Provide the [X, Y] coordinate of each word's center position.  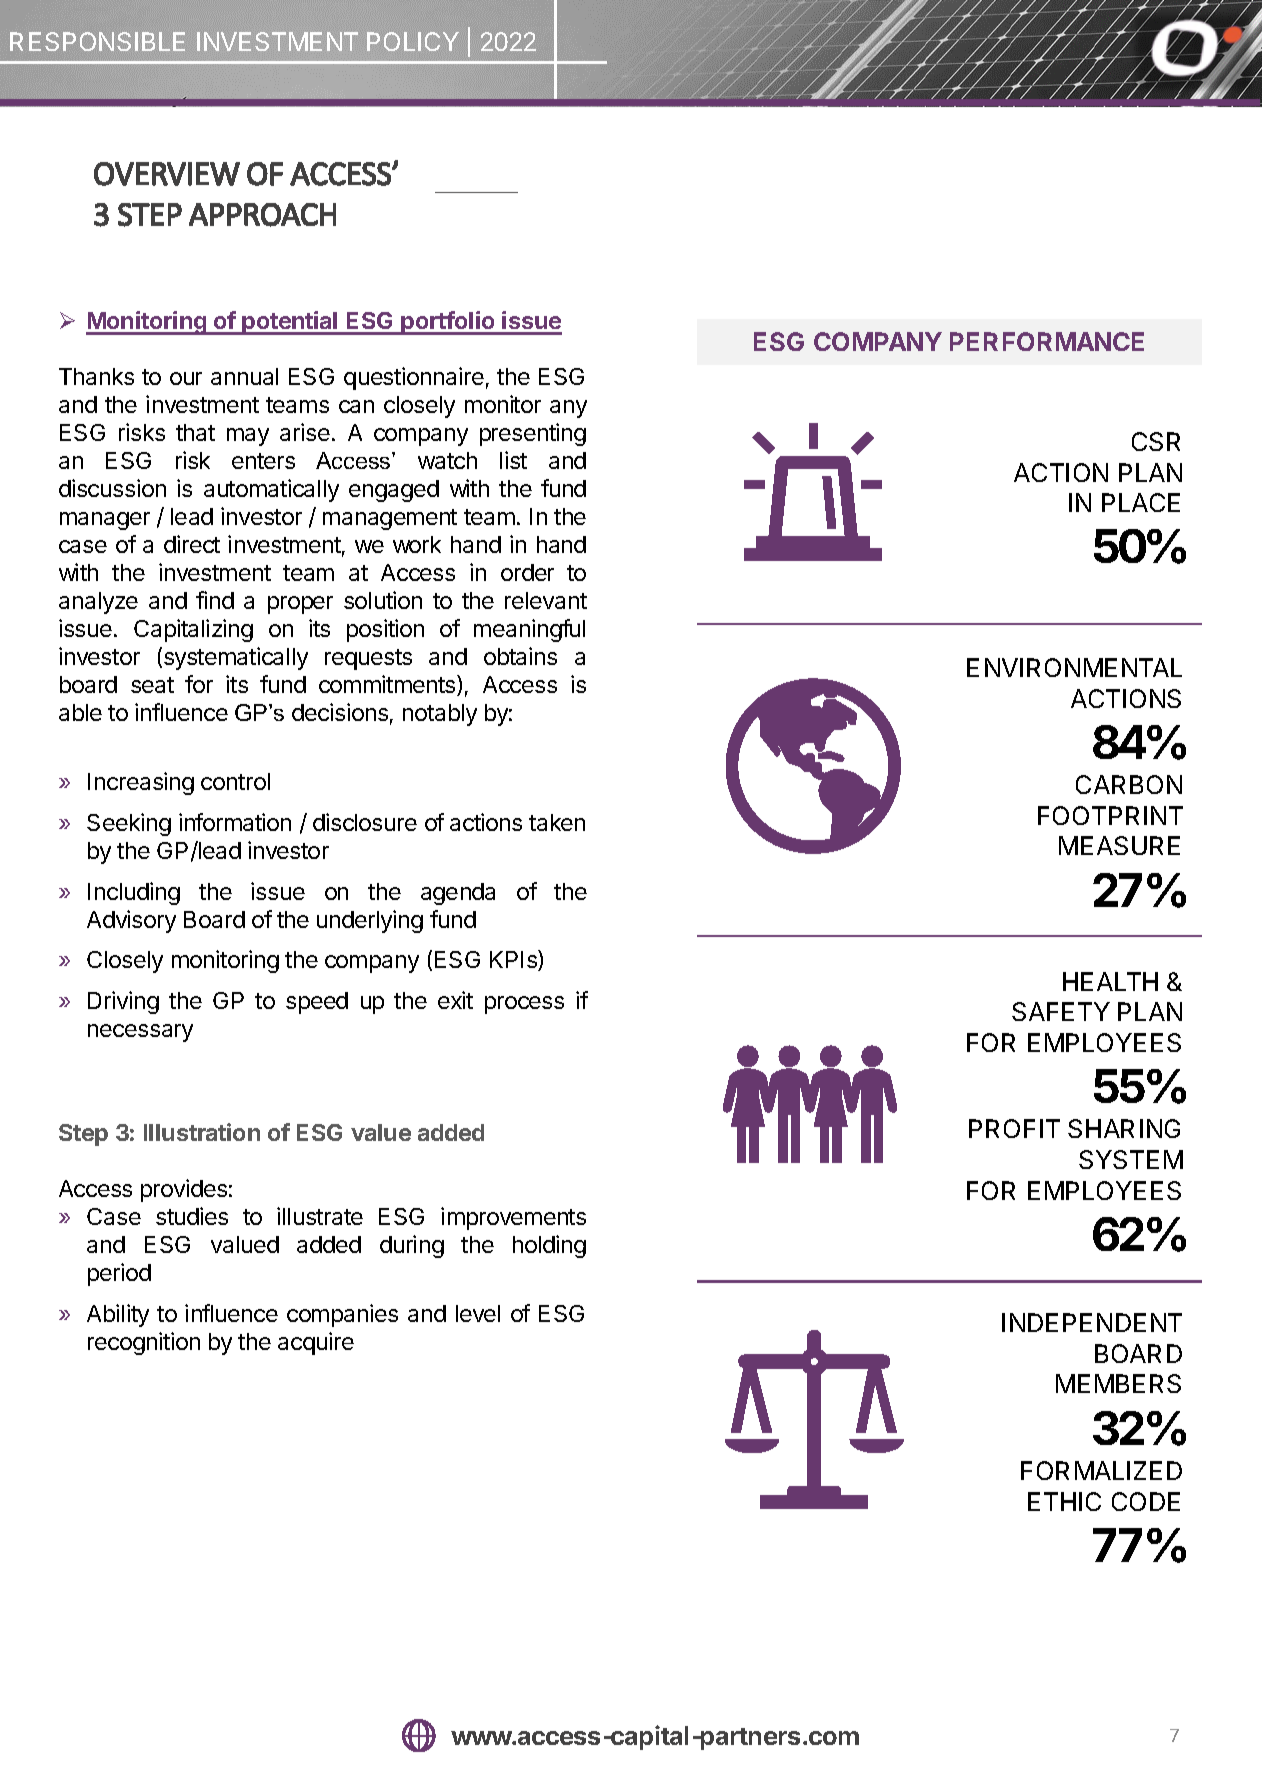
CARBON [1129, 784]
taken [557, 822]
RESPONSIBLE [97, 41]
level [478, 1313]
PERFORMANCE [1047, 341]
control [235, 781]
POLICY [413, 41]
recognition [144, 1343]
